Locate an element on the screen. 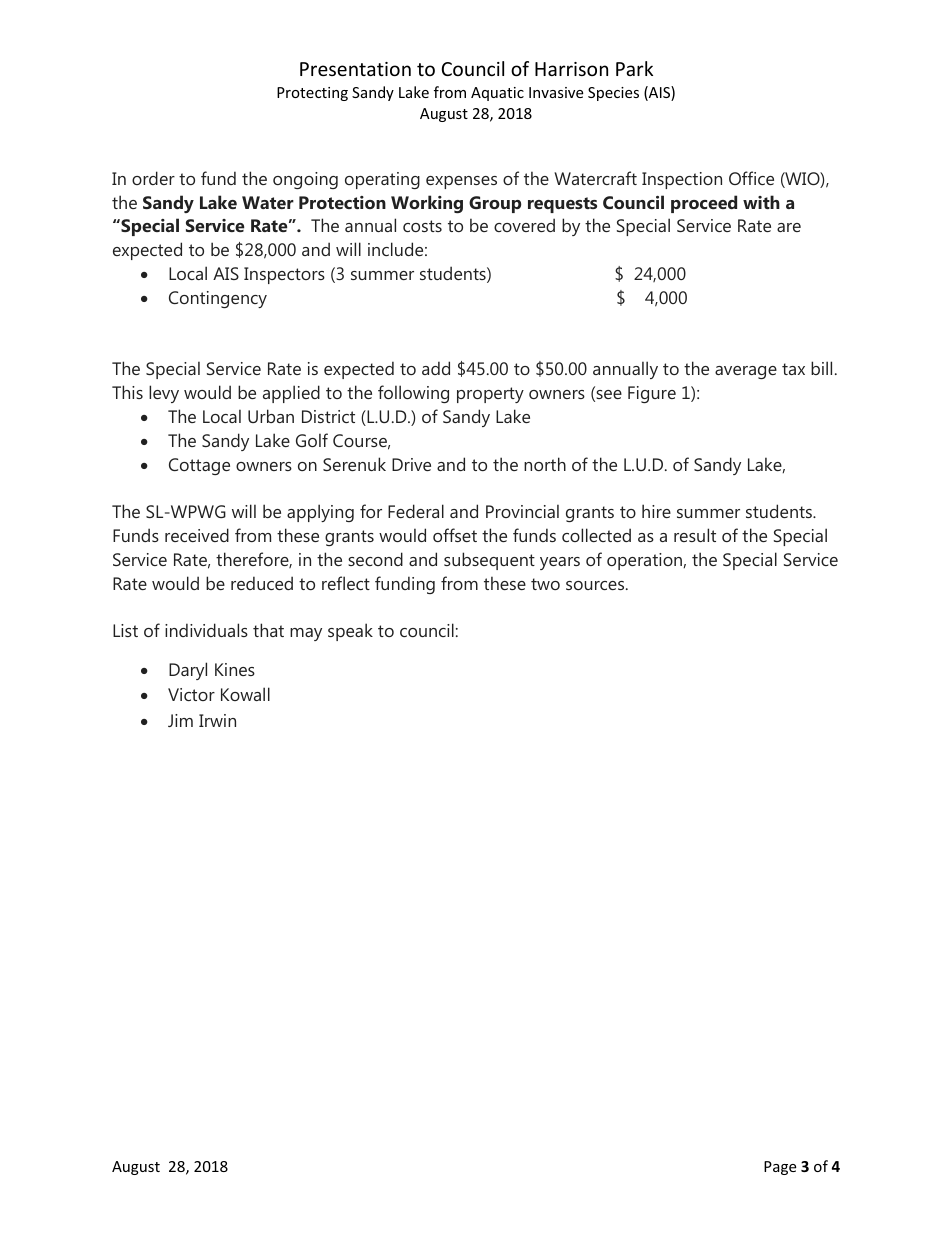 The width and height of the screenshot is (952, 1233). Protecting is located at coordinates (312, 94).
